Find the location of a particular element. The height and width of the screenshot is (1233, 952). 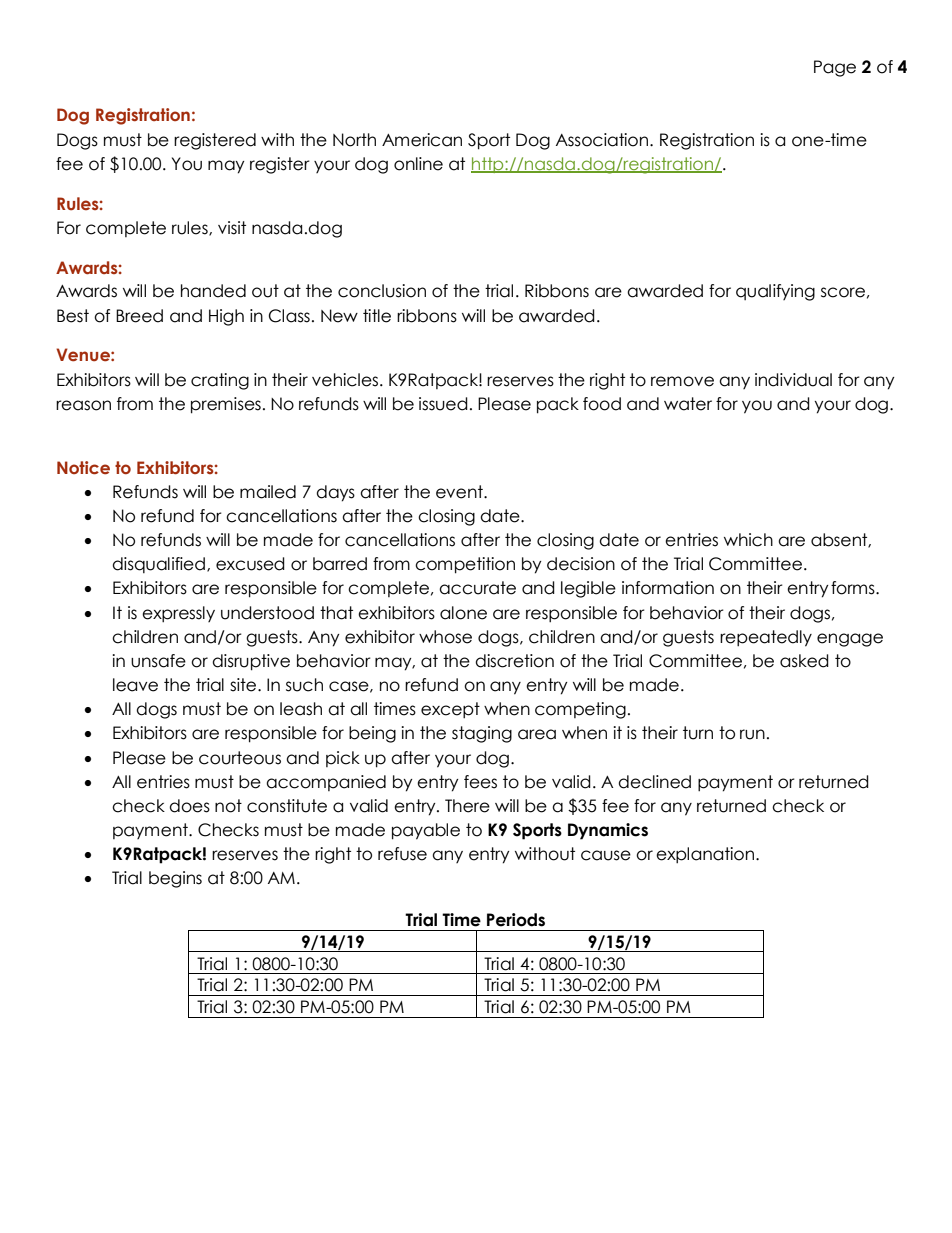

American is located at coordinates (422, 140).
